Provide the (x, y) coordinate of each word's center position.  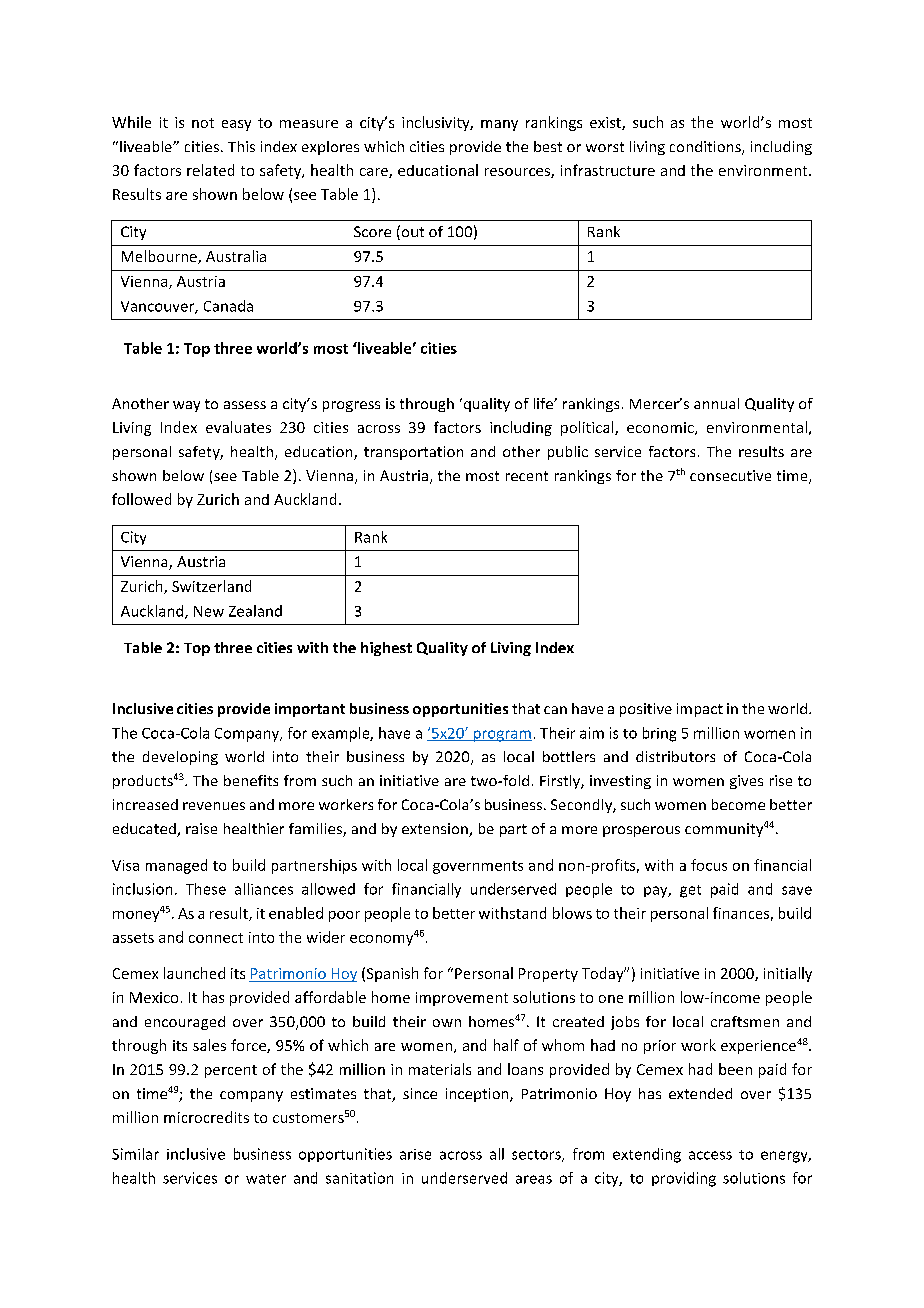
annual (716, 403)
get (690, 891)
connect (216, 938)
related (210, 170)
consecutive (730, 475)
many (499, 125)
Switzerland (211, 586)
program (501, 736)
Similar (135, 1154)
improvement (462, 999)
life (544, 403)
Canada (228, 306)
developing (180, 758)
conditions (706, 148)
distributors (675, 756)
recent (527, 476)
